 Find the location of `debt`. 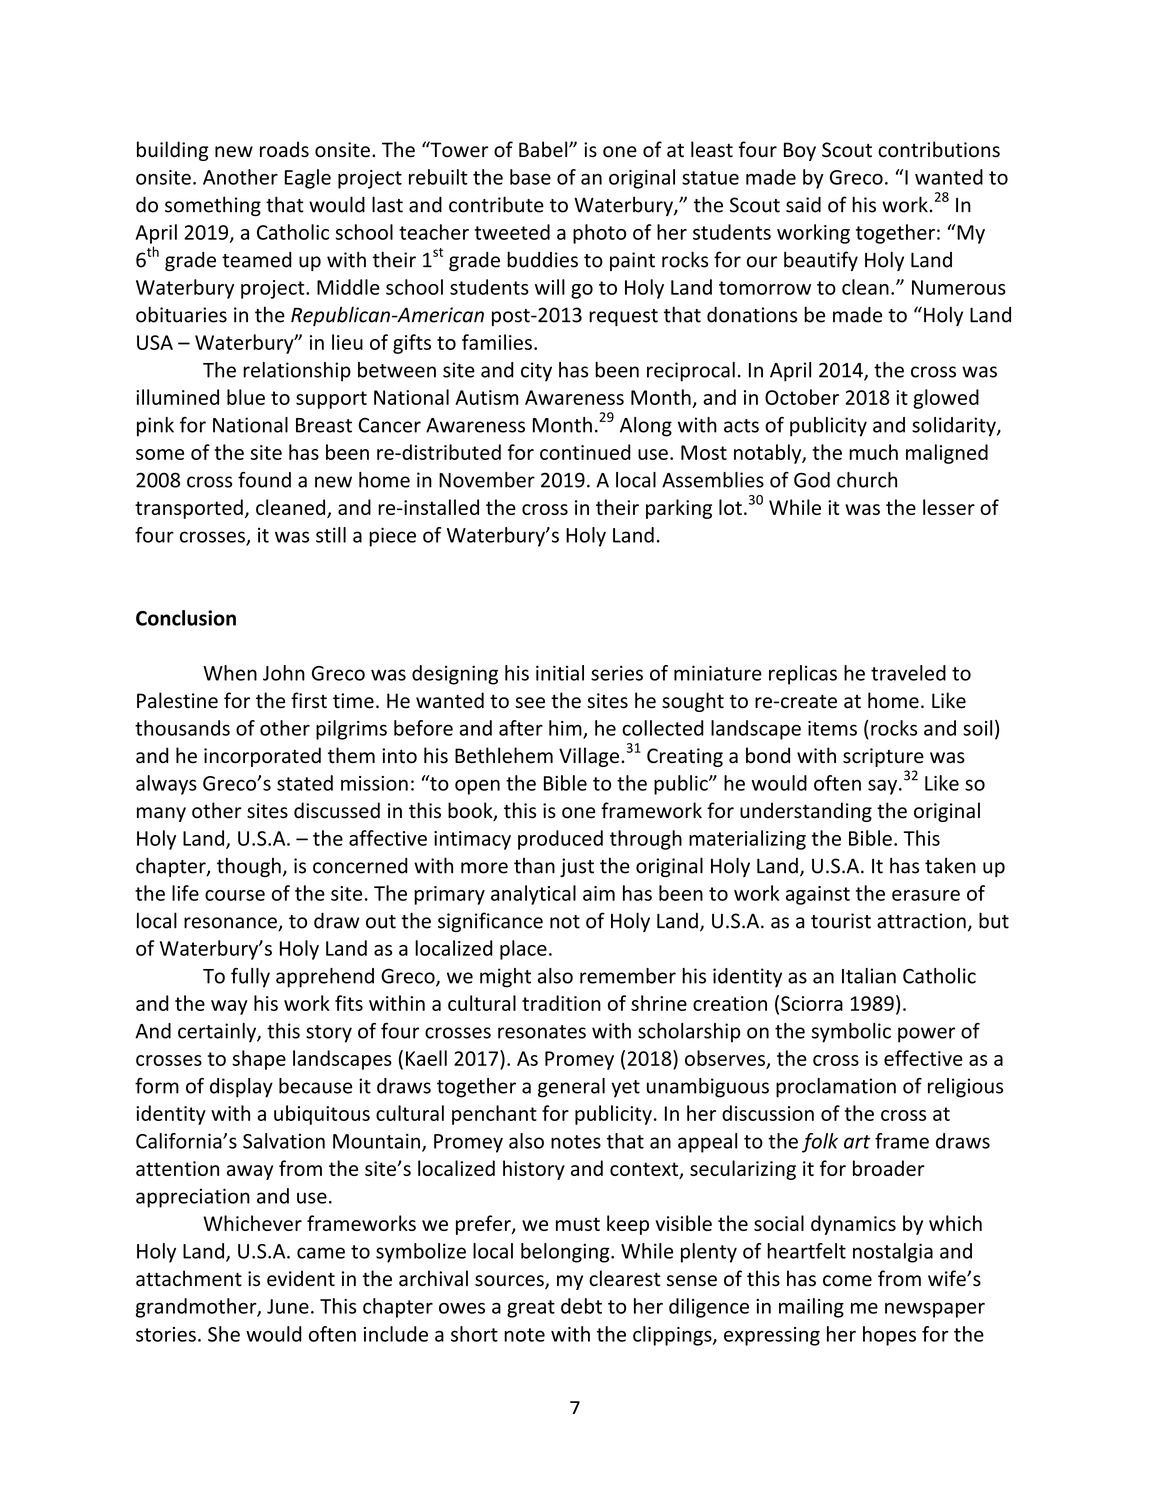

debt is located at coordinates (581, 1306).
